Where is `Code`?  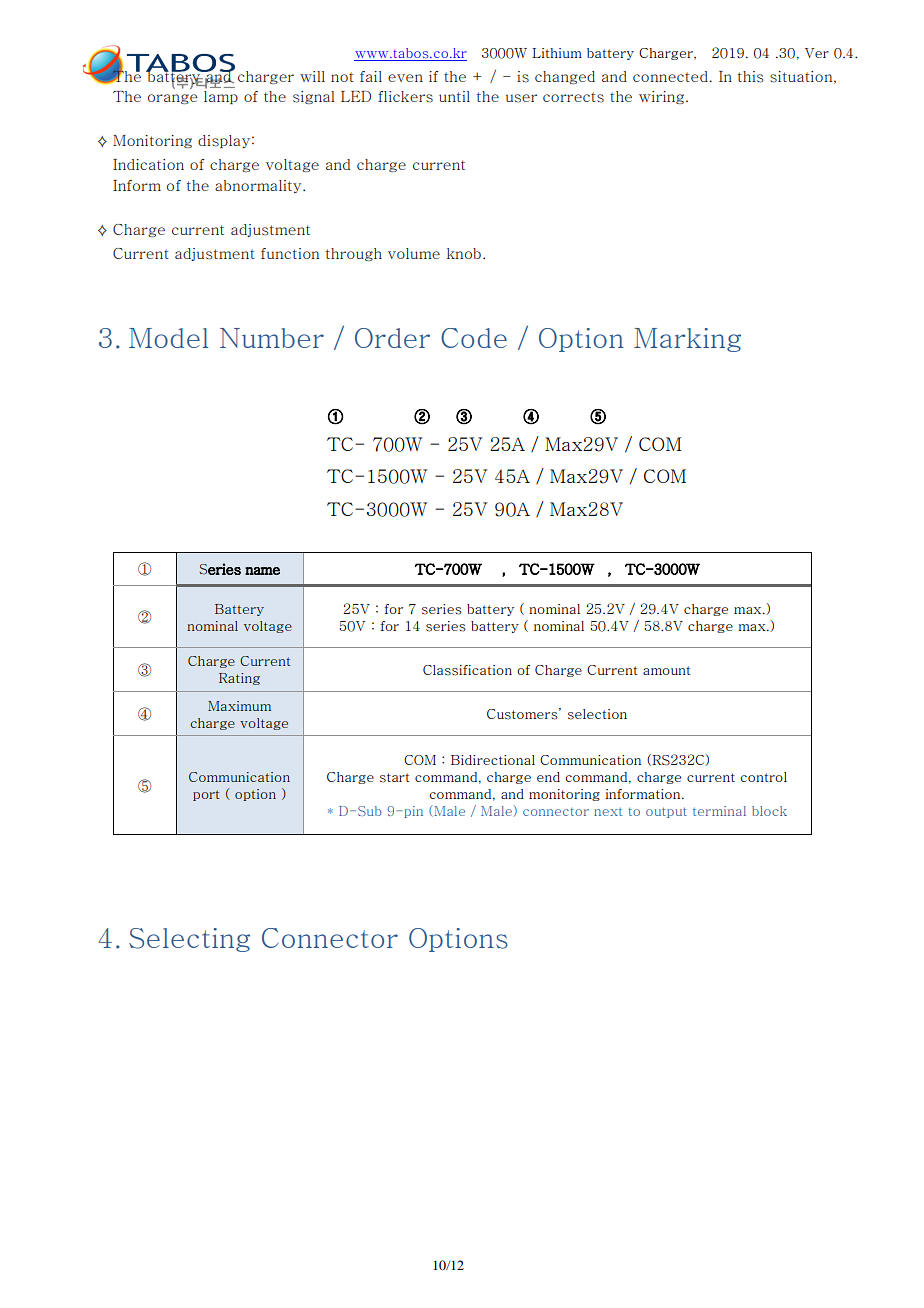 Code is located at coordinates (474, 338).
